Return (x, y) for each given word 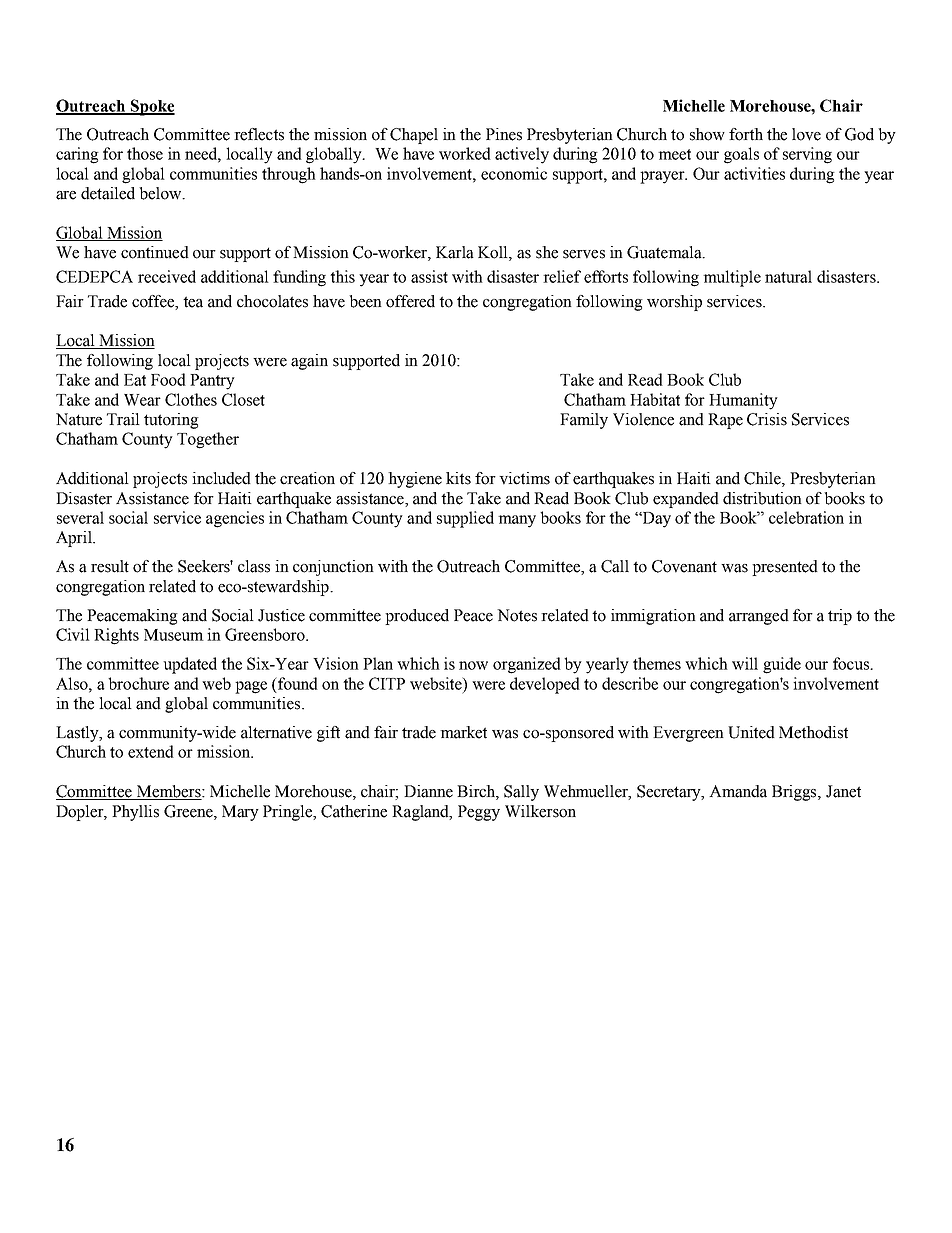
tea (193, 302)
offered (410, 301)
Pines (504, 134)
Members (168, 792)
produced (417, 617)
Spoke (151, 107)
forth (746, 134)
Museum (174, 635)
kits (458, 478)
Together (208, 440)
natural (788, 276)
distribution (762, 498)
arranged (759, 617)
